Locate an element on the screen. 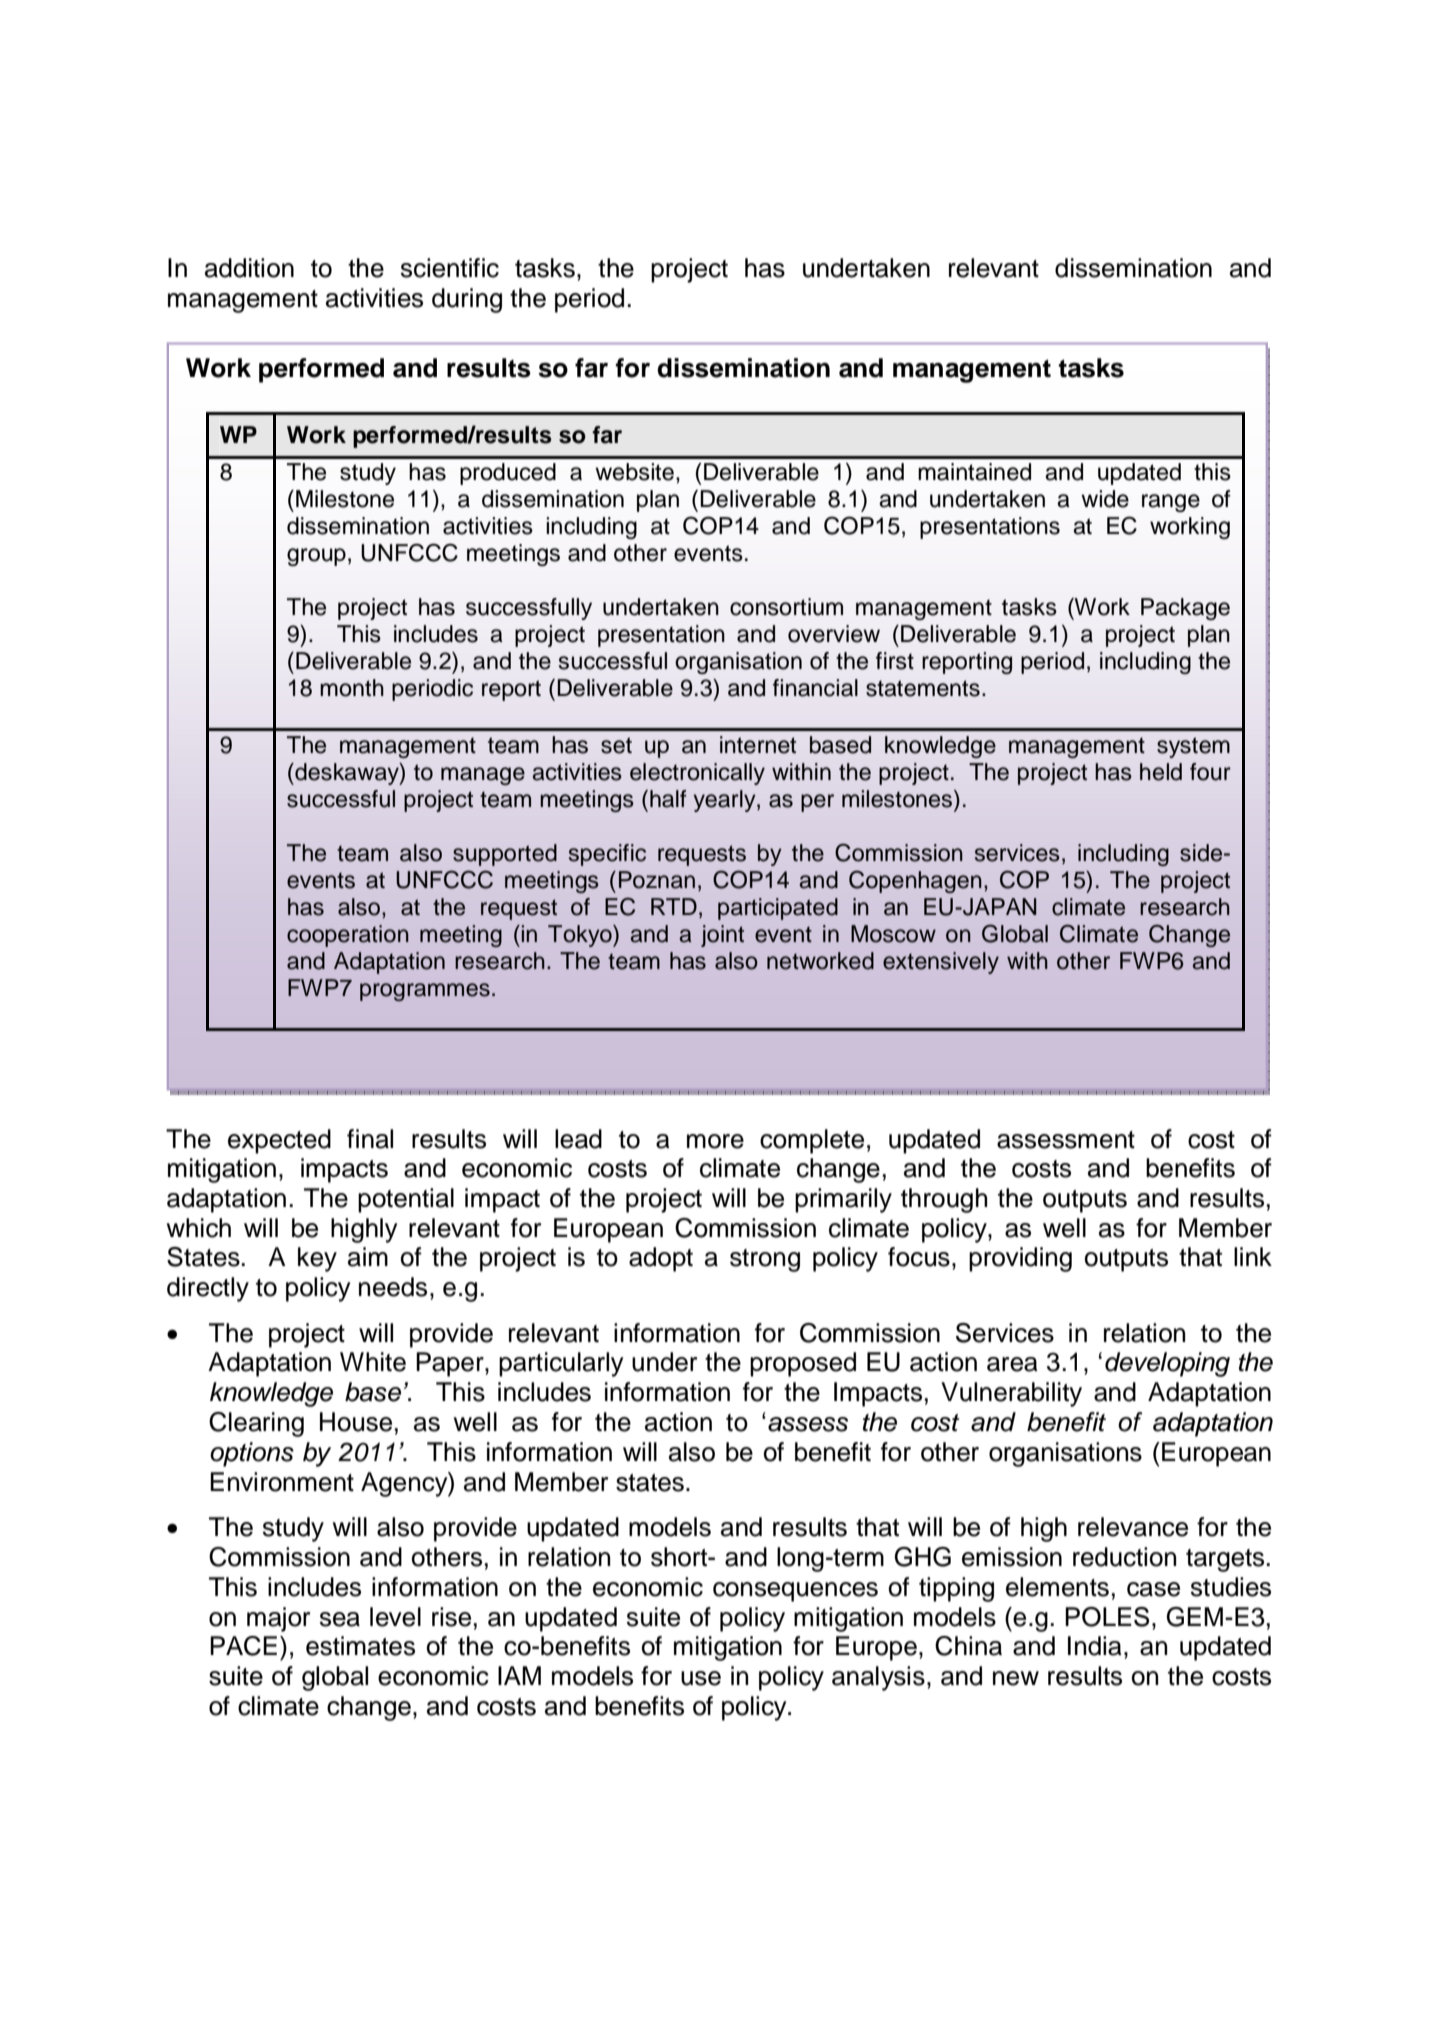 Image resolution: width=1437 pixels, height=2034 pixels. more is located at coordinates (715, 1141).
